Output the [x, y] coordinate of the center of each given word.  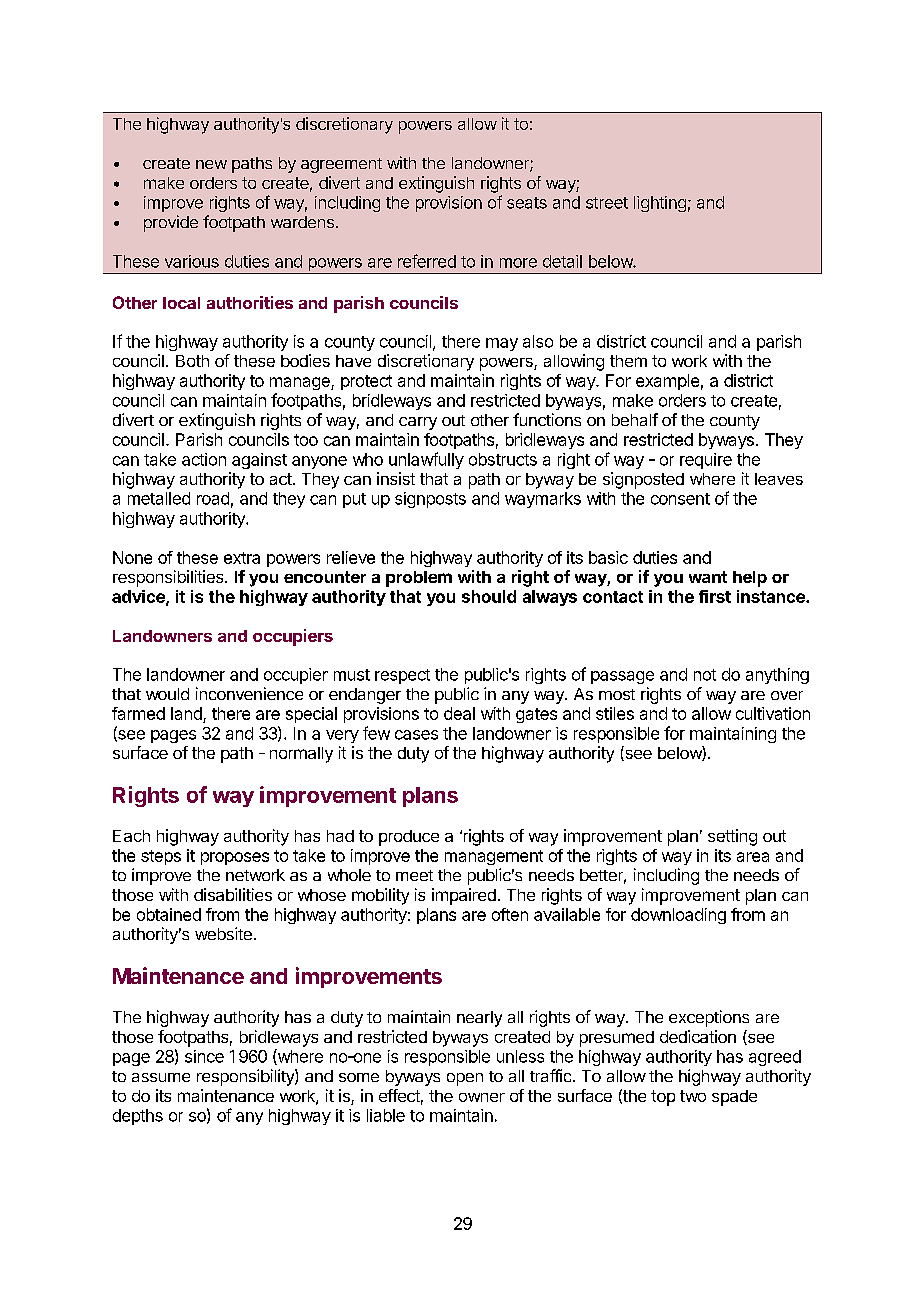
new [211, 164]
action [204, 459]
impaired [464, 896]
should [489, 596]
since [204, 1056]
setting [732, 837]
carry [418, 423]
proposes [235, 858]
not [705, 675]
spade [734, 1098]
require [706, 461]
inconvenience [249, 693]
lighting [660, 204]
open [465, 1079]
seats [527, 203]
